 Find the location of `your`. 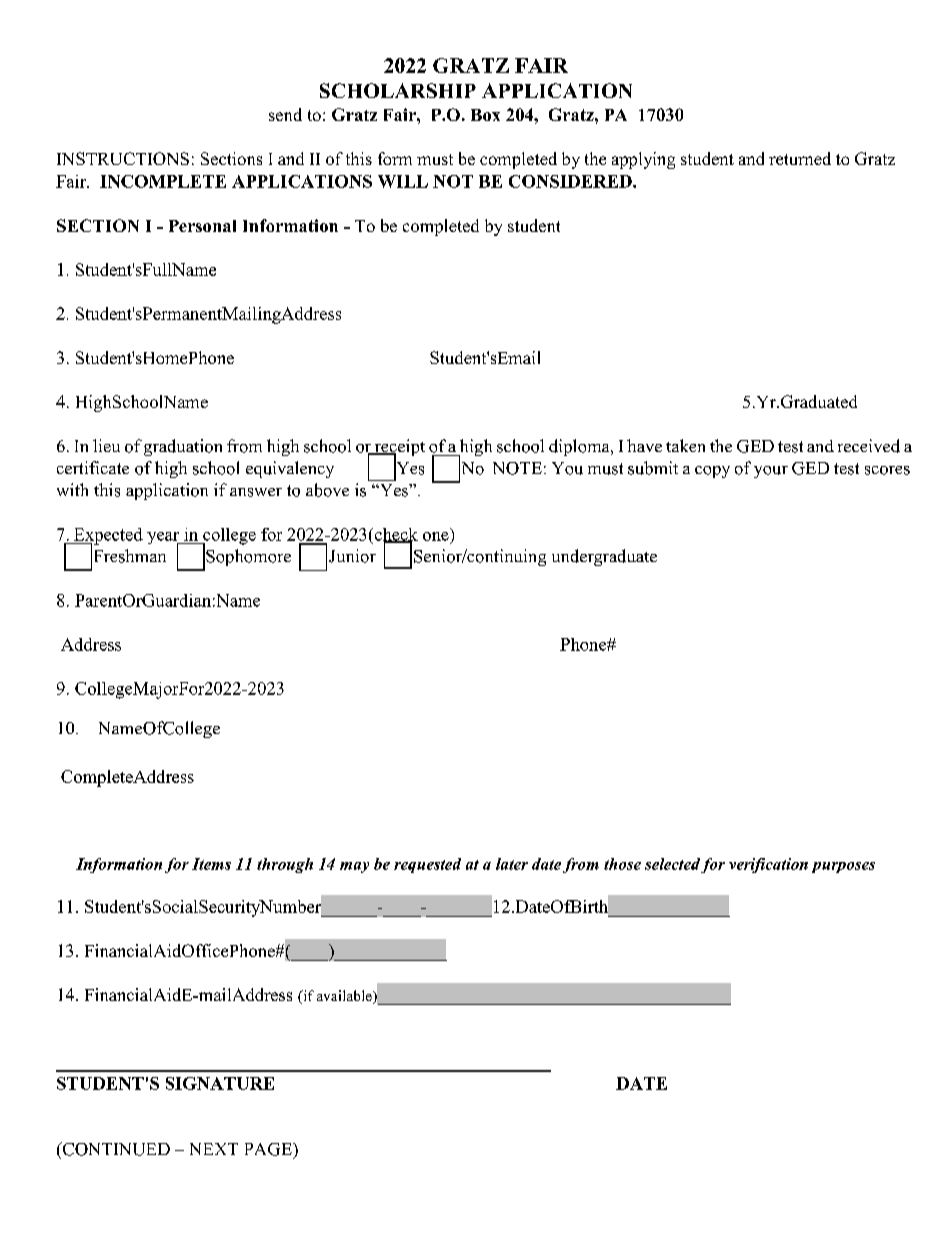

your is located at coordinates (771, 472).
